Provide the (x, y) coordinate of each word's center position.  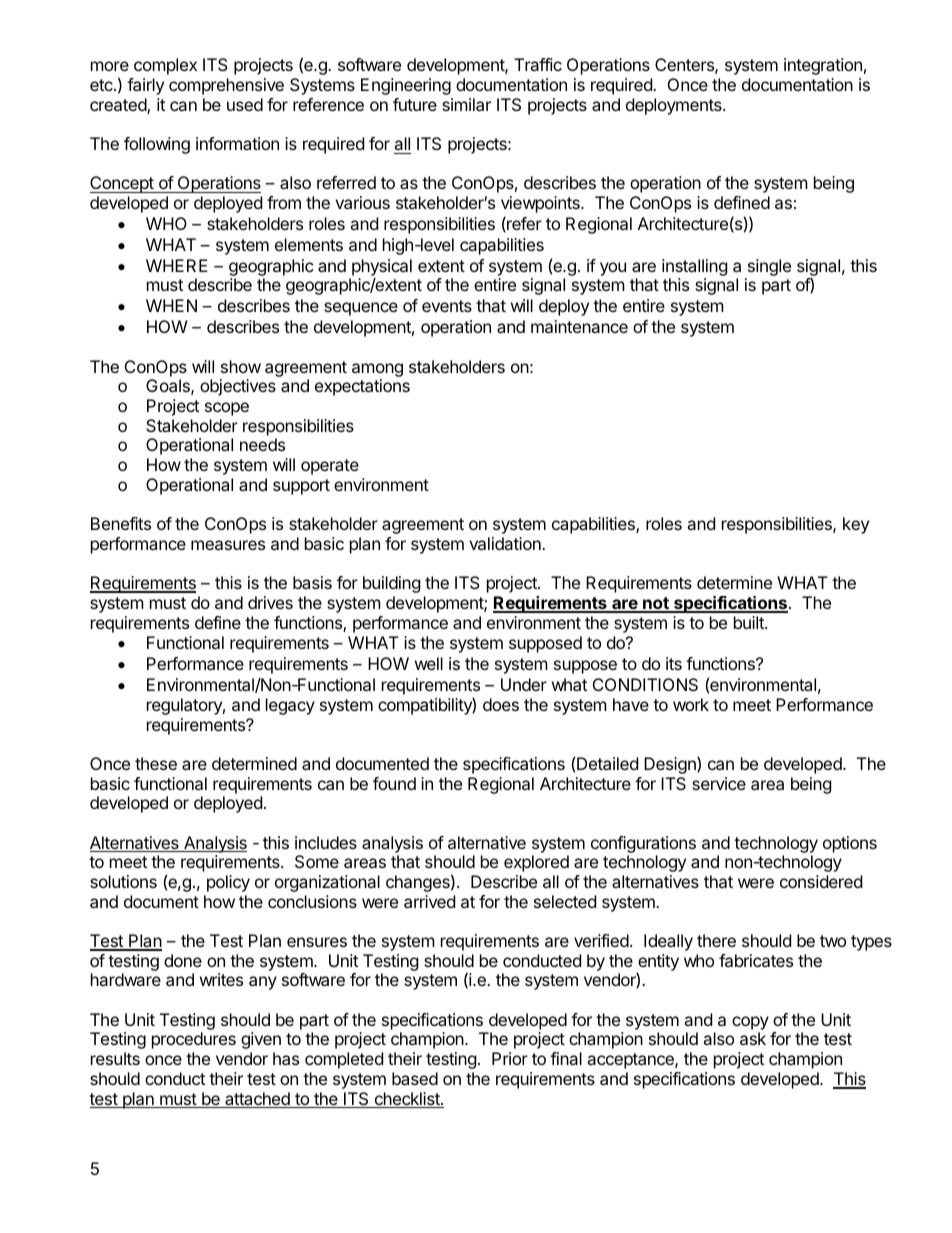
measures (228, 545)
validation (506, 543)
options (850, 844)
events (447, 306)
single (769, 267)
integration (823, 66)
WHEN (171, 305)
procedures (194, 1040)
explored (536, 863)
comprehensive (226, 86)
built (750, 622)
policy (228, 883)
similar (466, 104)
